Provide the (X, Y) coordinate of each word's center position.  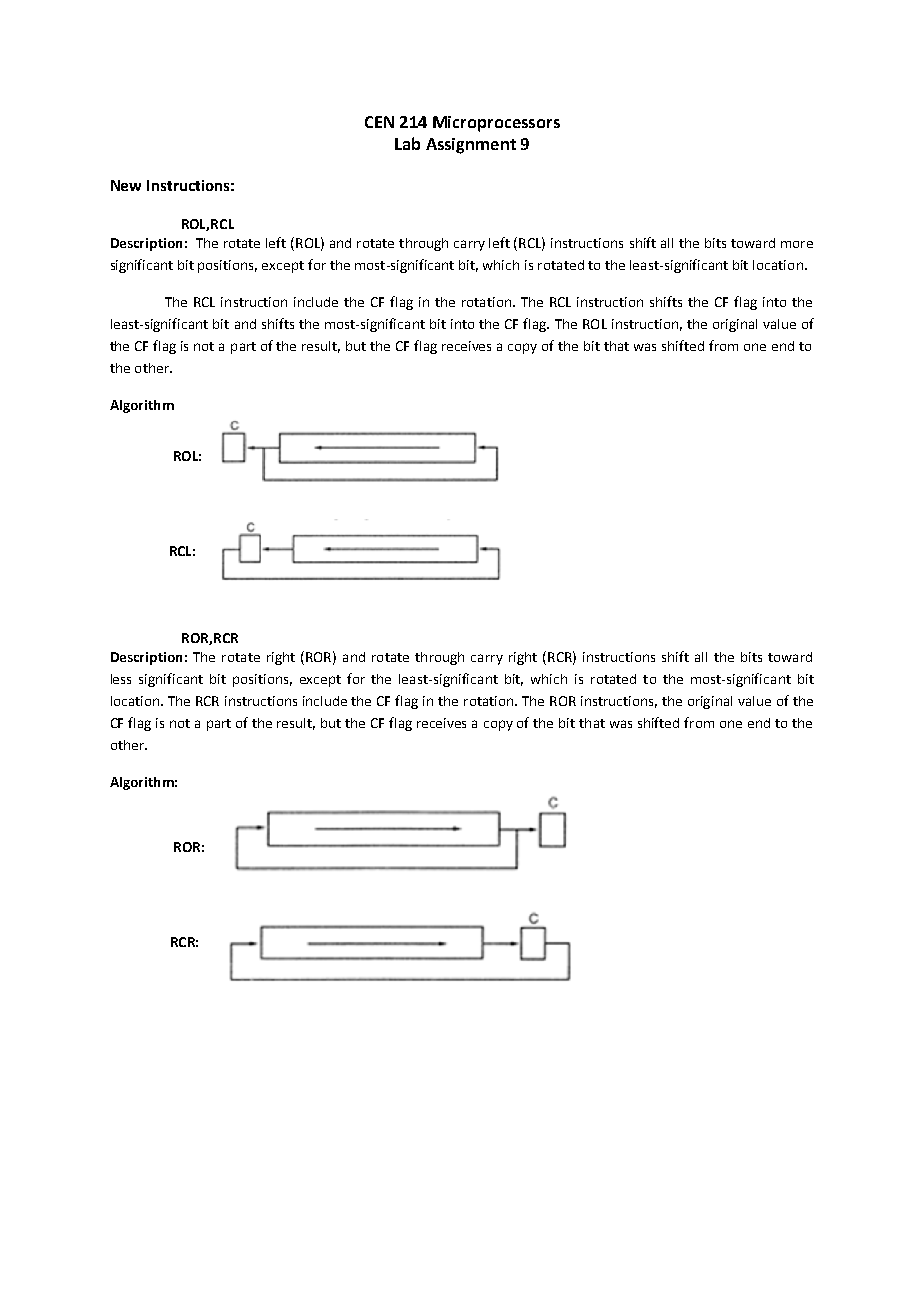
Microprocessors (496, 124)
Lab (407, 143)
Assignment (471, 146)
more (797, 244)
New (126, 185)
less (121, 679)
